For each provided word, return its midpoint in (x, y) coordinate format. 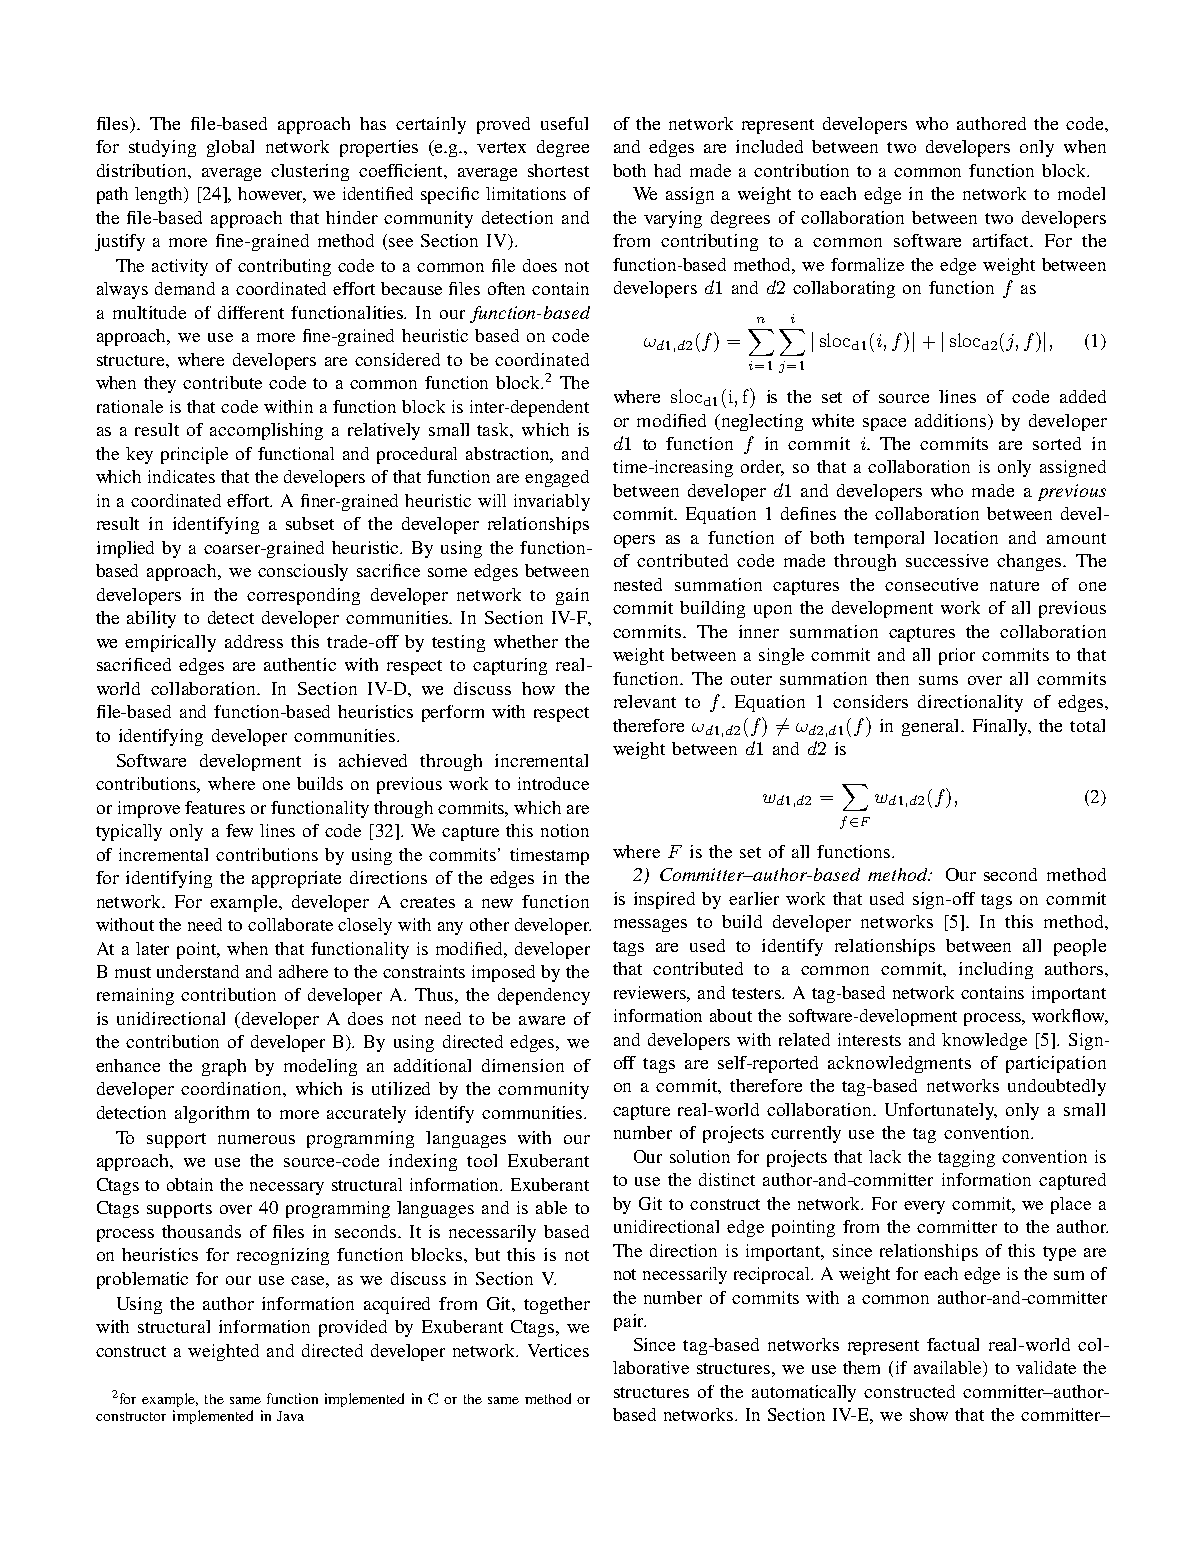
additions (952, 421)
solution (700, 1156)
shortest (558, 170)
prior (957, 656)
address (254, 641)
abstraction (509, 454)
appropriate (296, 879)
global (230, 148)
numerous (256, 1139)
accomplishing (266, 431)
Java (290, 1416)
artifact (1002, 240)
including (996, 970)
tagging (966, 1158)
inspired (664, 900)
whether (526, 641)
